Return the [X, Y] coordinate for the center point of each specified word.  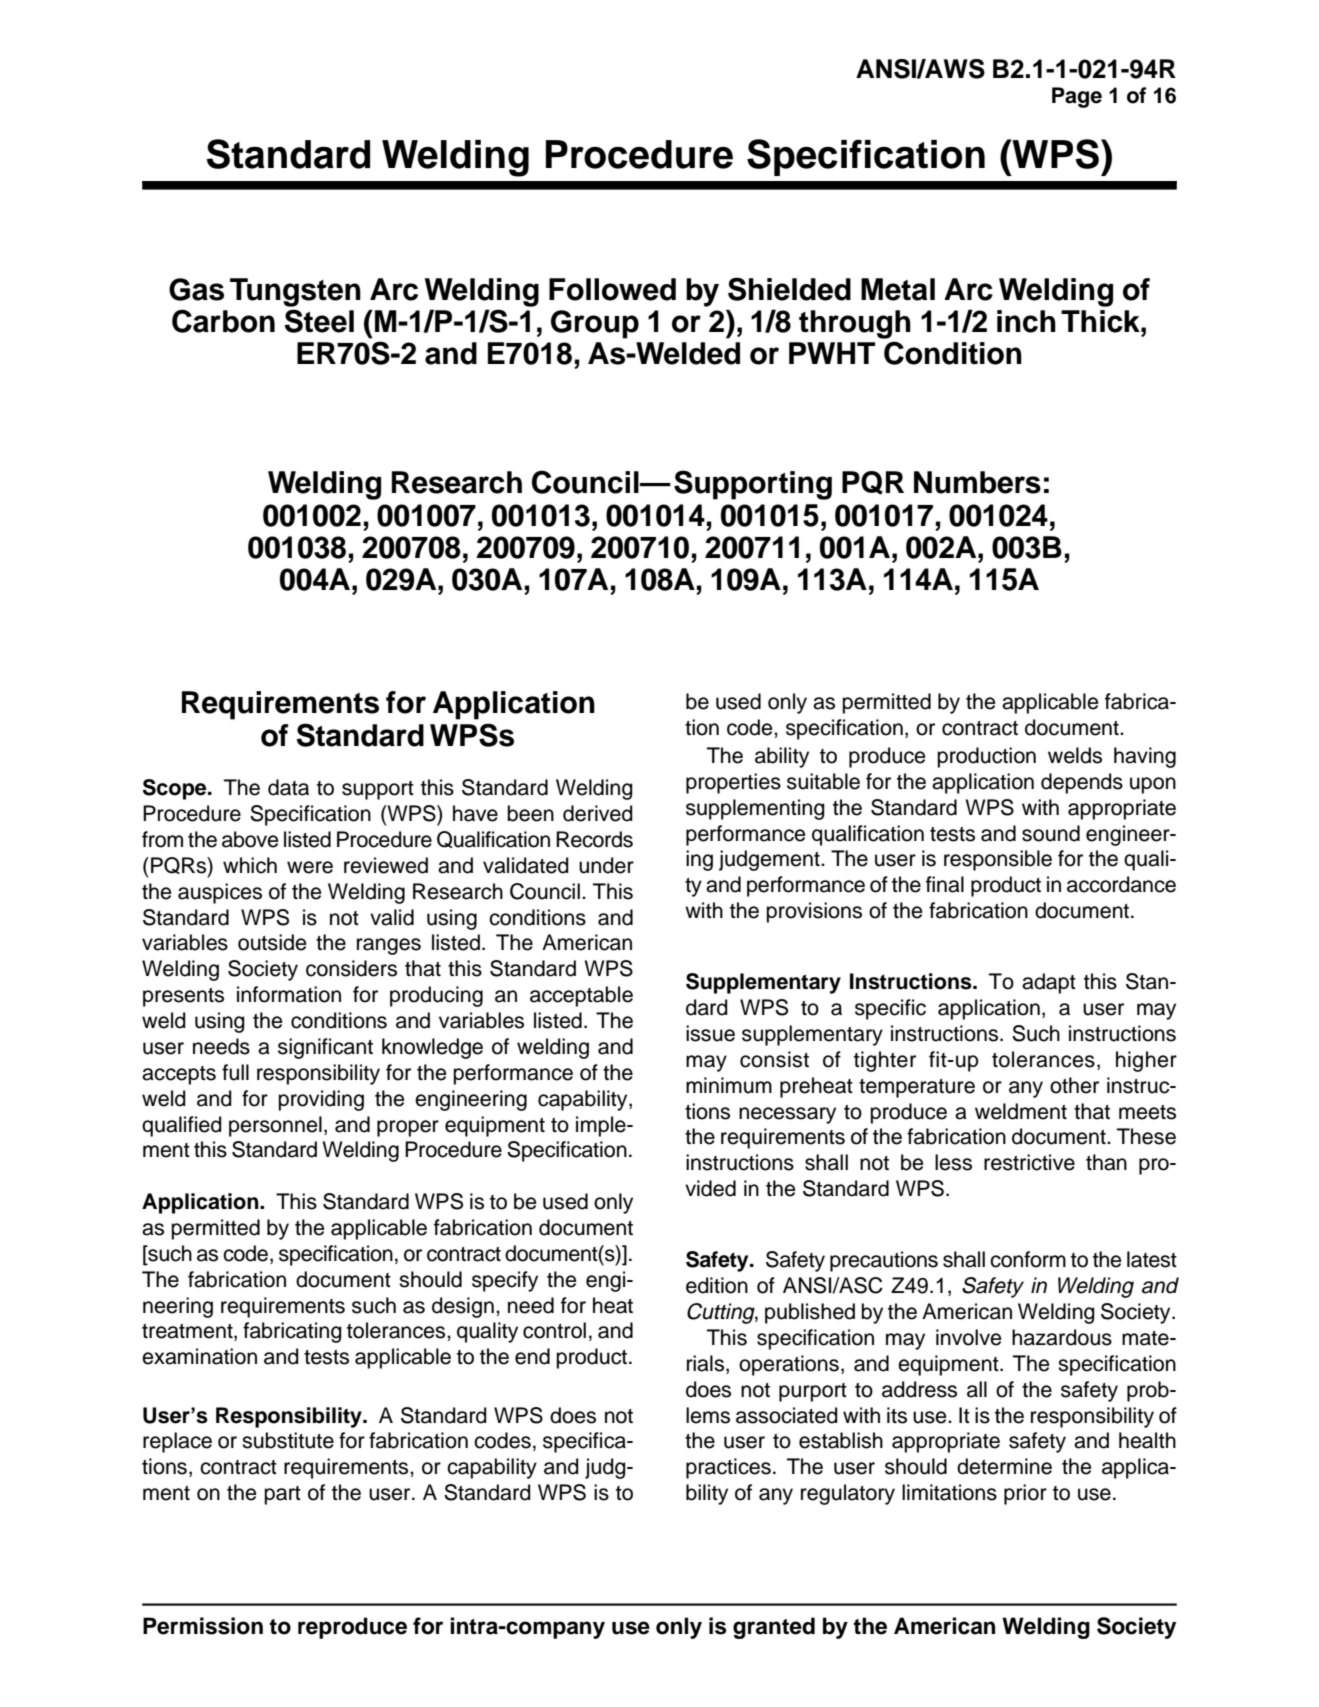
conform [1028, 1259]
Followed [612, 289]
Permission [203, 1626]
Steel [319, 321]
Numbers [977, 482]
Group [595, 324]
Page [1077, 97]
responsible [998, 860]
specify [505, 1281]
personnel [275, 1126]
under [606, 865]
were [310, 867]
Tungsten [295, 292]
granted [774, 1628]
